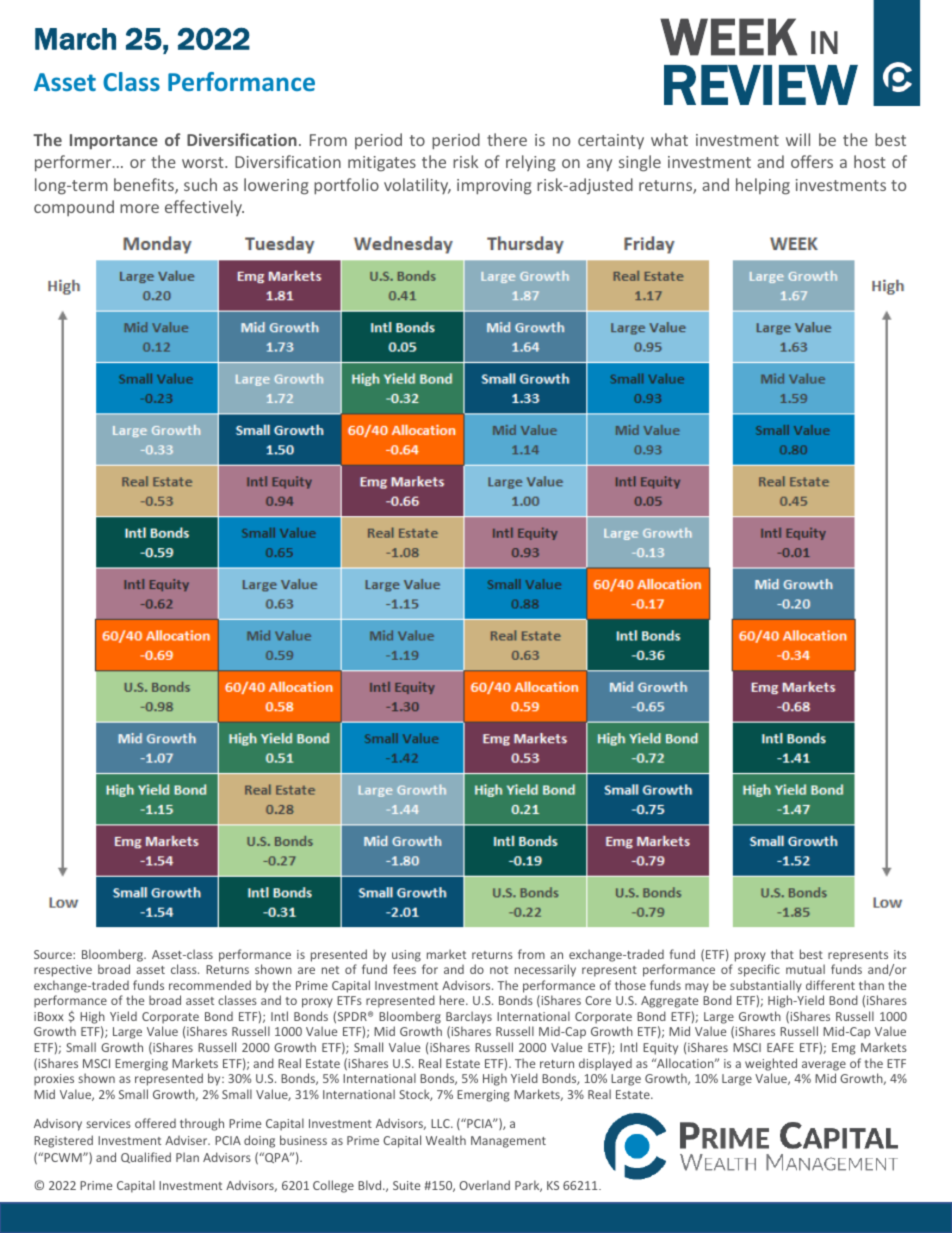 Image resolution: width=952 pixels, height=1233 pixels. I want to click on relying, so click(531, 163).
